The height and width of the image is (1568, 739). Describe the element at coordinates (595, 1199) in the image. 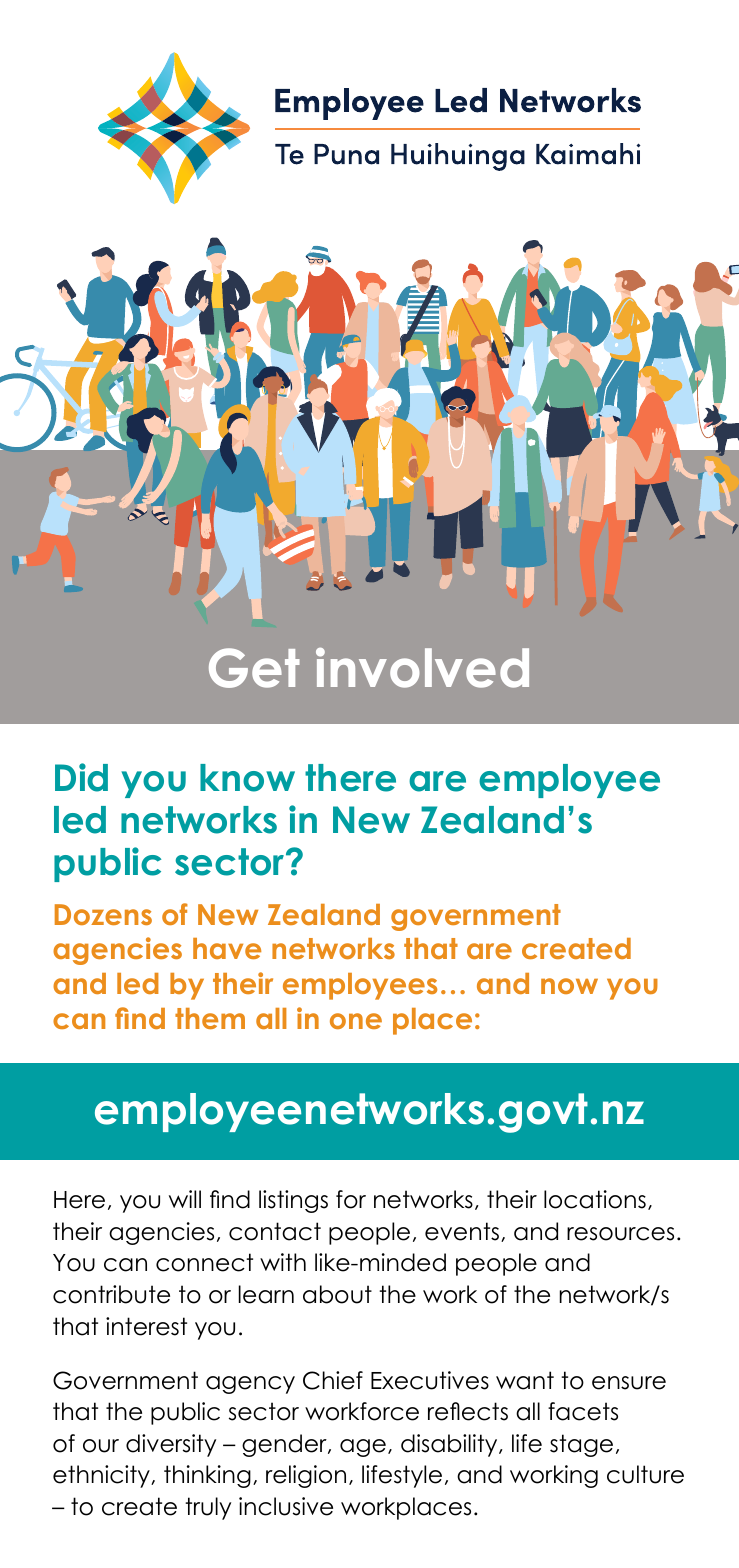

I see `locations` at that location.
